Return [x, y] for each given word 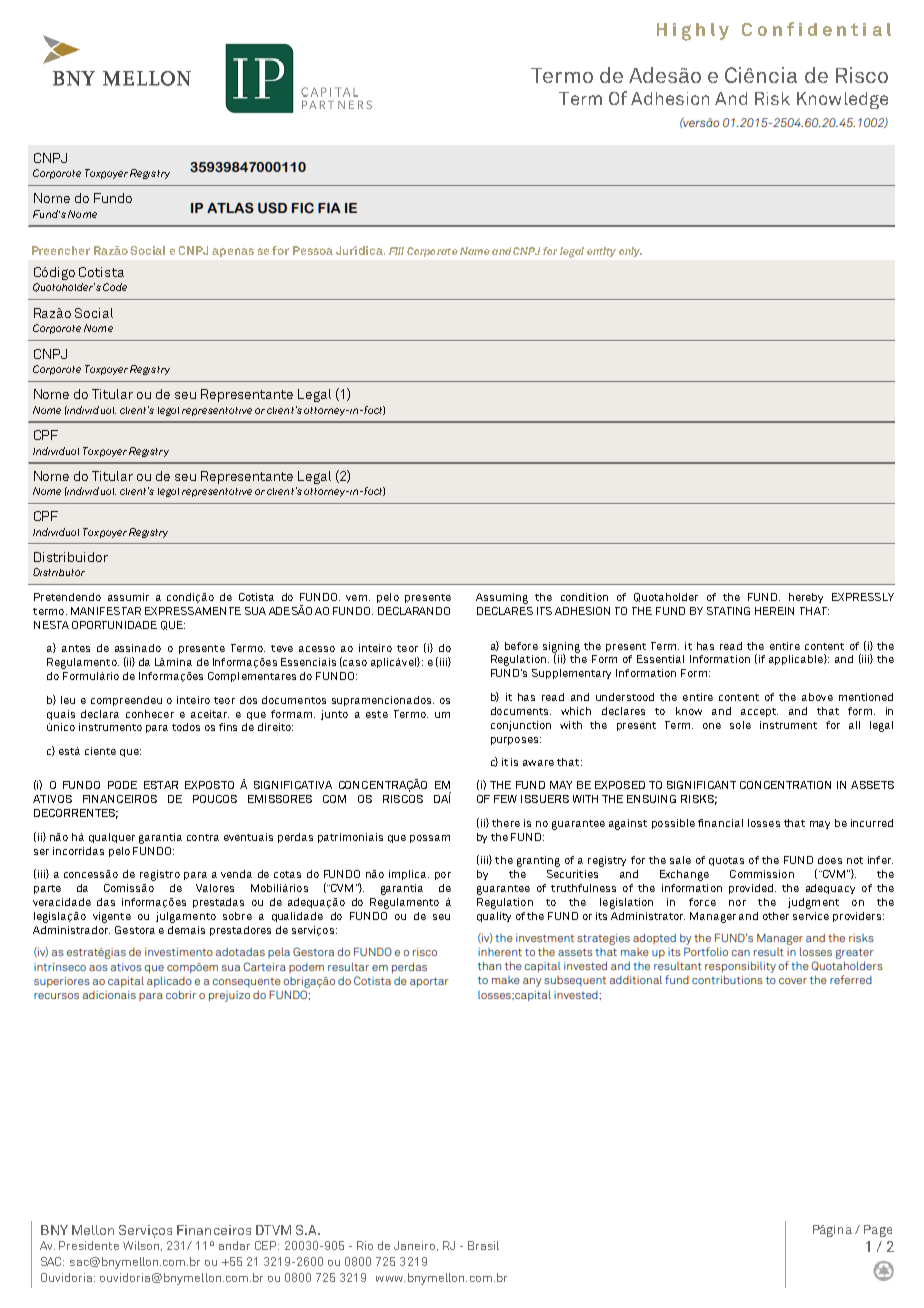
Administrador [71, 930]
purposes [516, 741]
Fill [396, 251]
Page [878, 1231]
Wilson [142, 1246]
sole [740, 725]
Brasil [483, 1245]
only [630, 252]
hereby [806, 598]
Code [115, 287]
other [776, 916]
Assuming [502, 598]
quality [494, 917]
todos [186, 727]
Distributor [59, 572]
